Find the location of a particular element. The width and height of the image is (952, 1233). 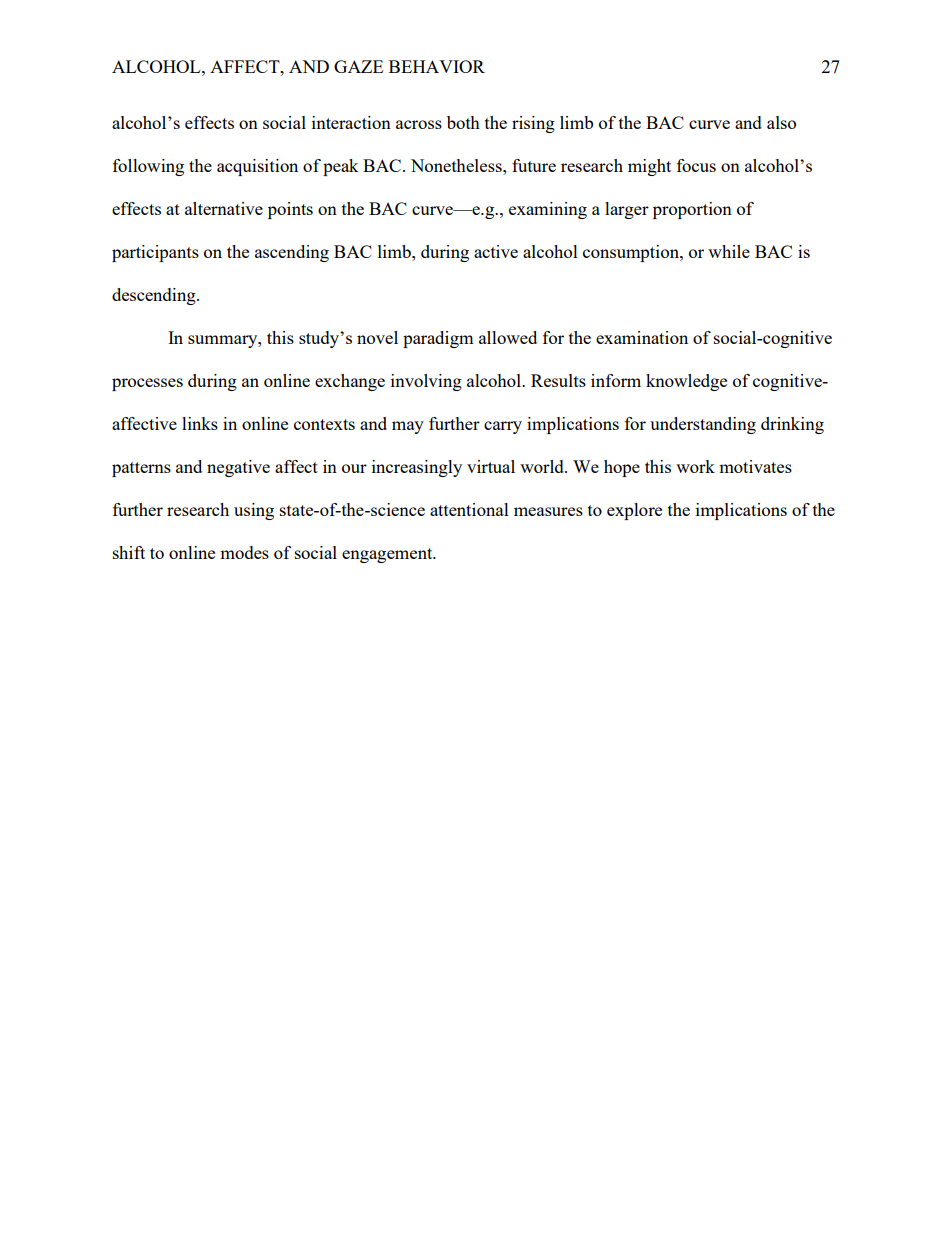

BEHAVIOR is located at coordinates (437, 66).
